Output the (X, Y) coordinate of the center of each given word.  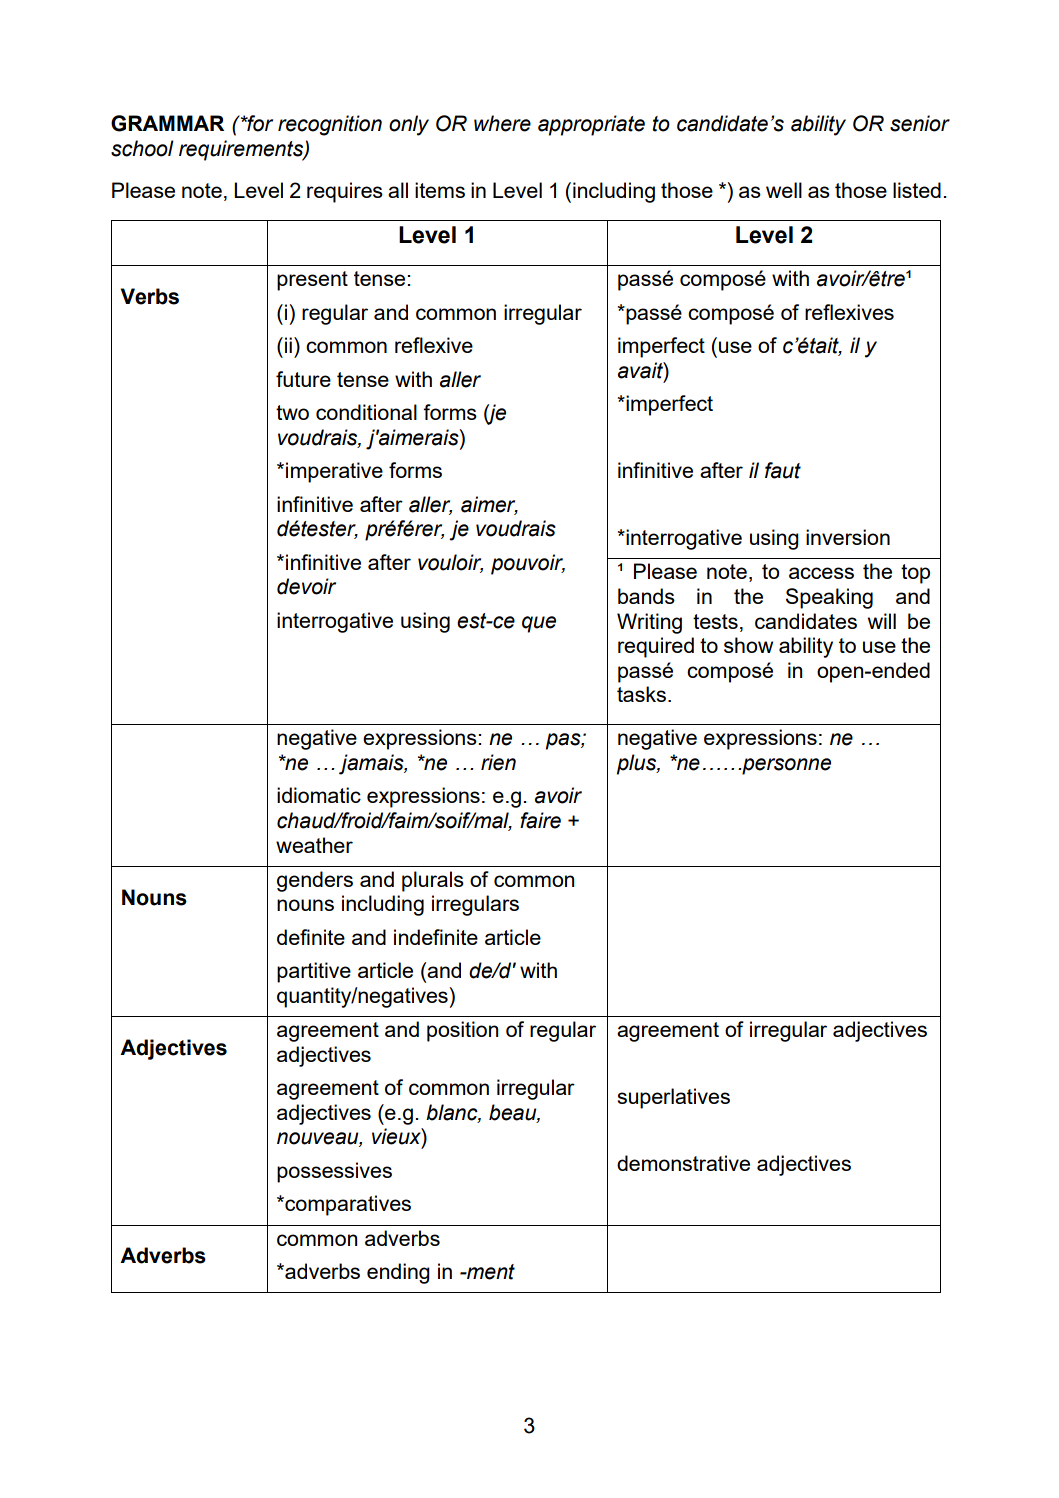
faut (783, 470)
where (502, 123)
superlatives (673, 1098)
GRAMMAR (167, 123)
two (292, 412)
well (784, 190)
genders (315, 881)
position (462, 1031)
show (748, 645)
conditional (366, 412)
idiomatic (319, 795)
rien (498, 762)
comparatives (347, 1205)
